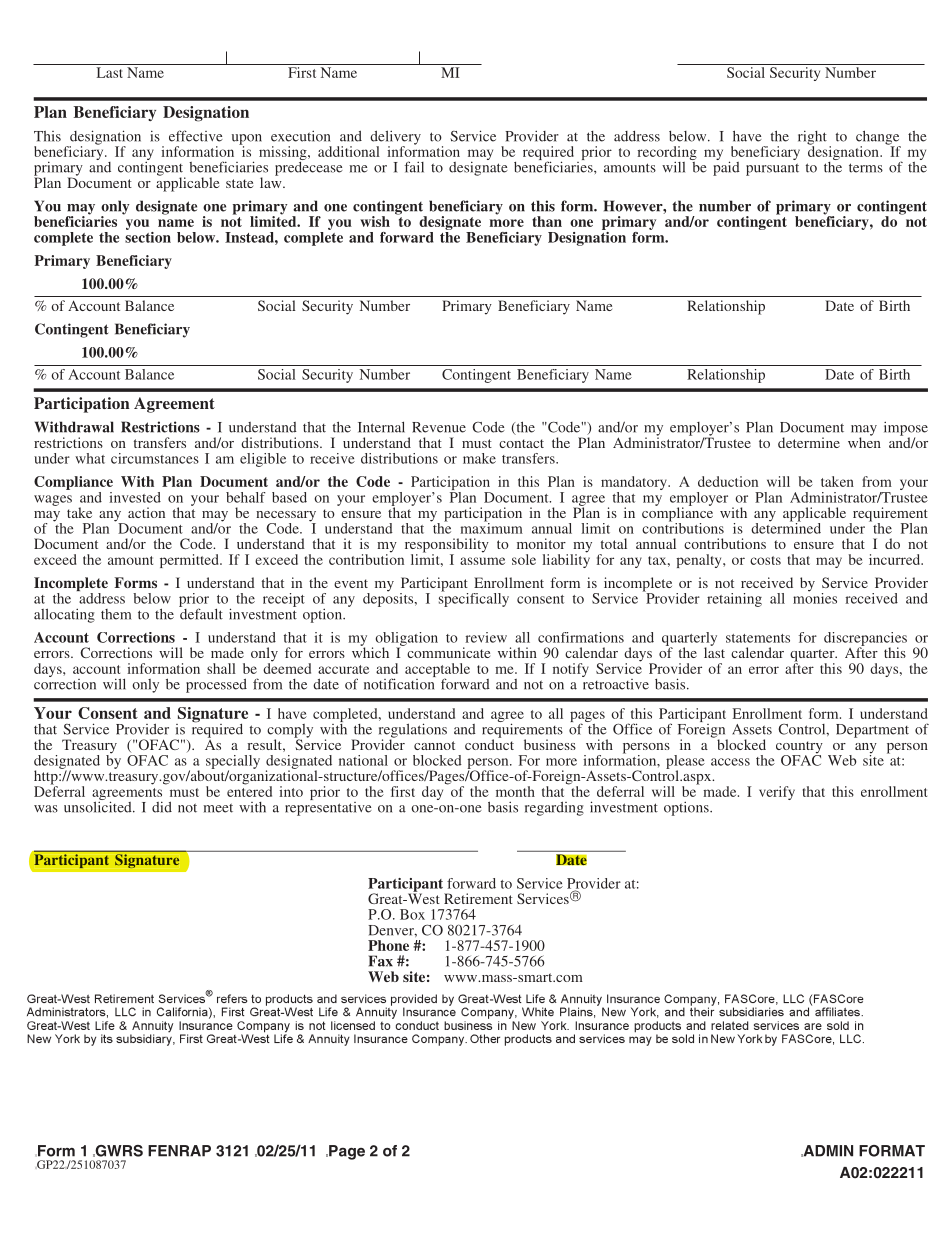 This screenshot has height=1233, width=952. Describe the element at coordinates (233, 763) in the screenshot. I see `specially` at that location.
